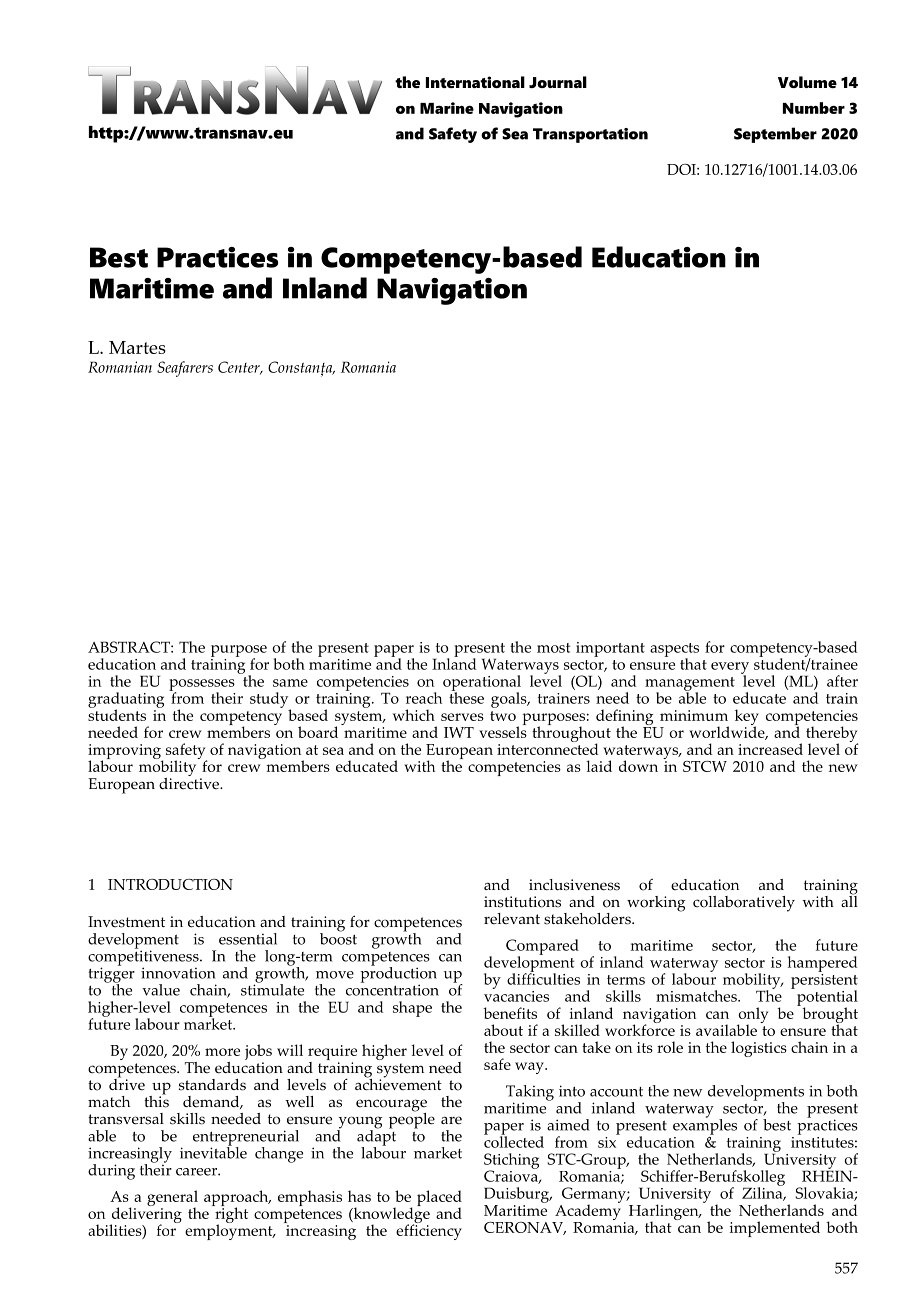  I want to click on relevant, so click(512, 919).
